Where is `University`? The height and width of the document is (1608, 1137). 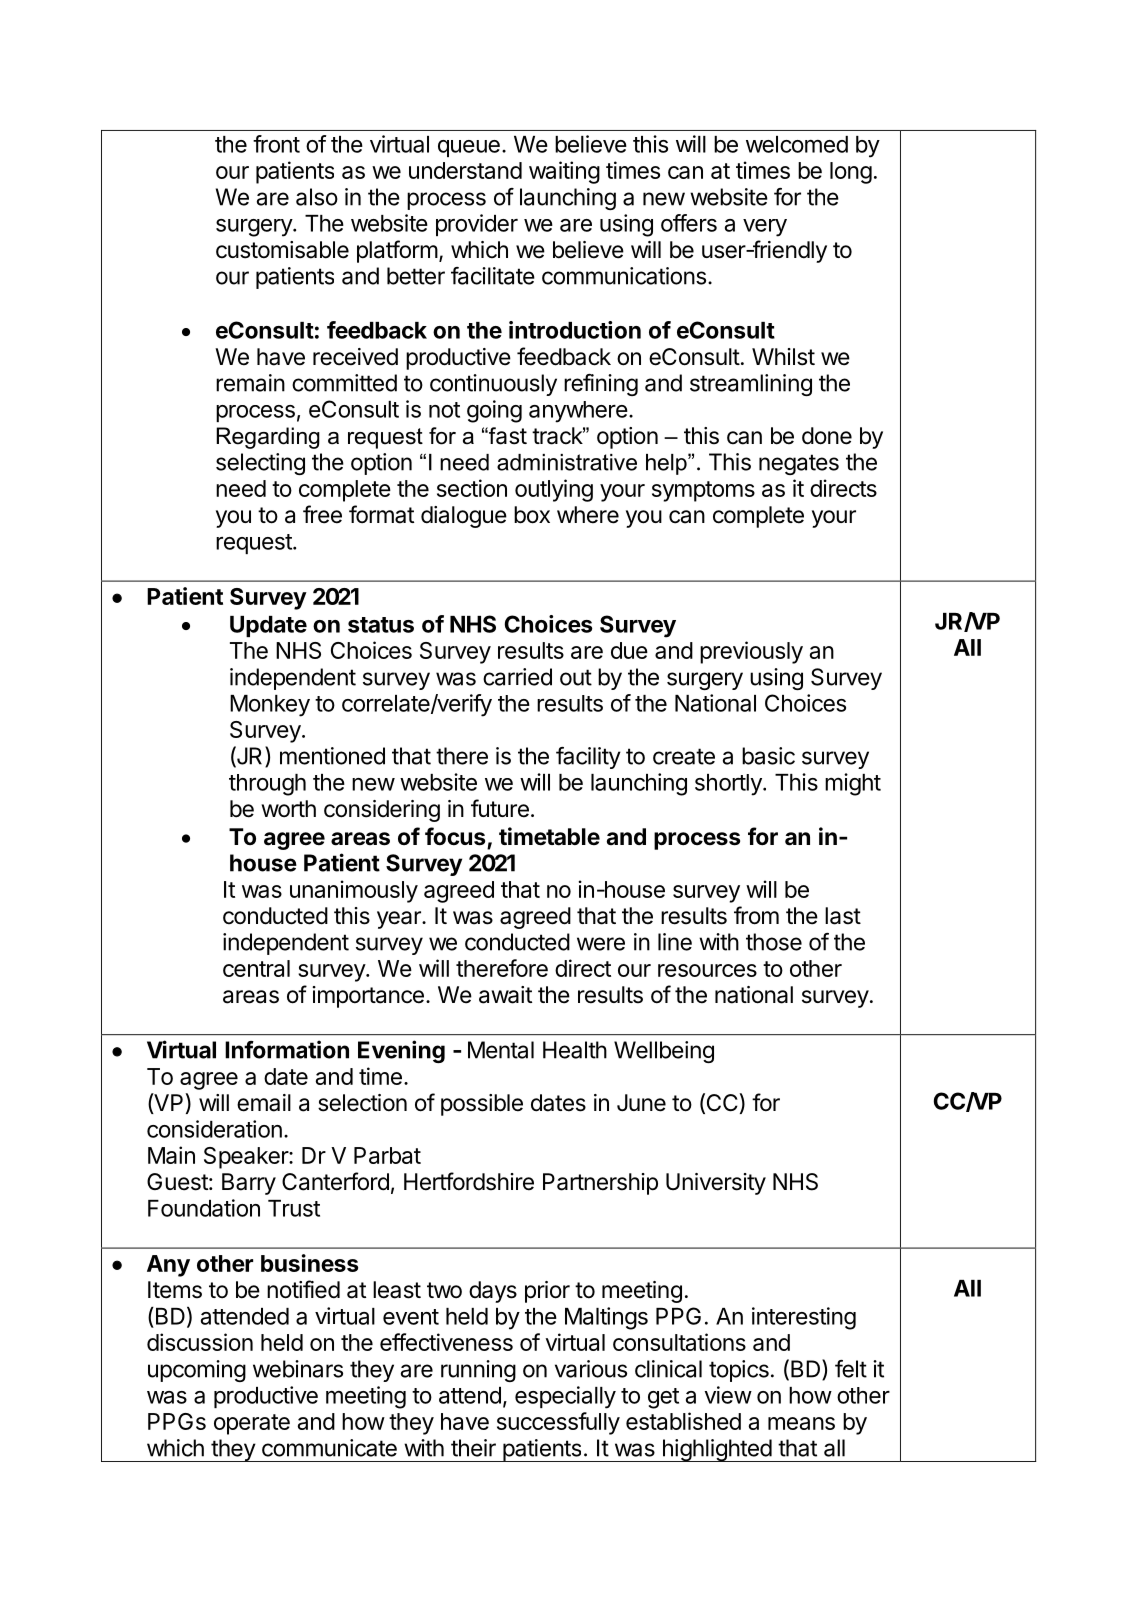 University is located at coordinates (716, 1184).
